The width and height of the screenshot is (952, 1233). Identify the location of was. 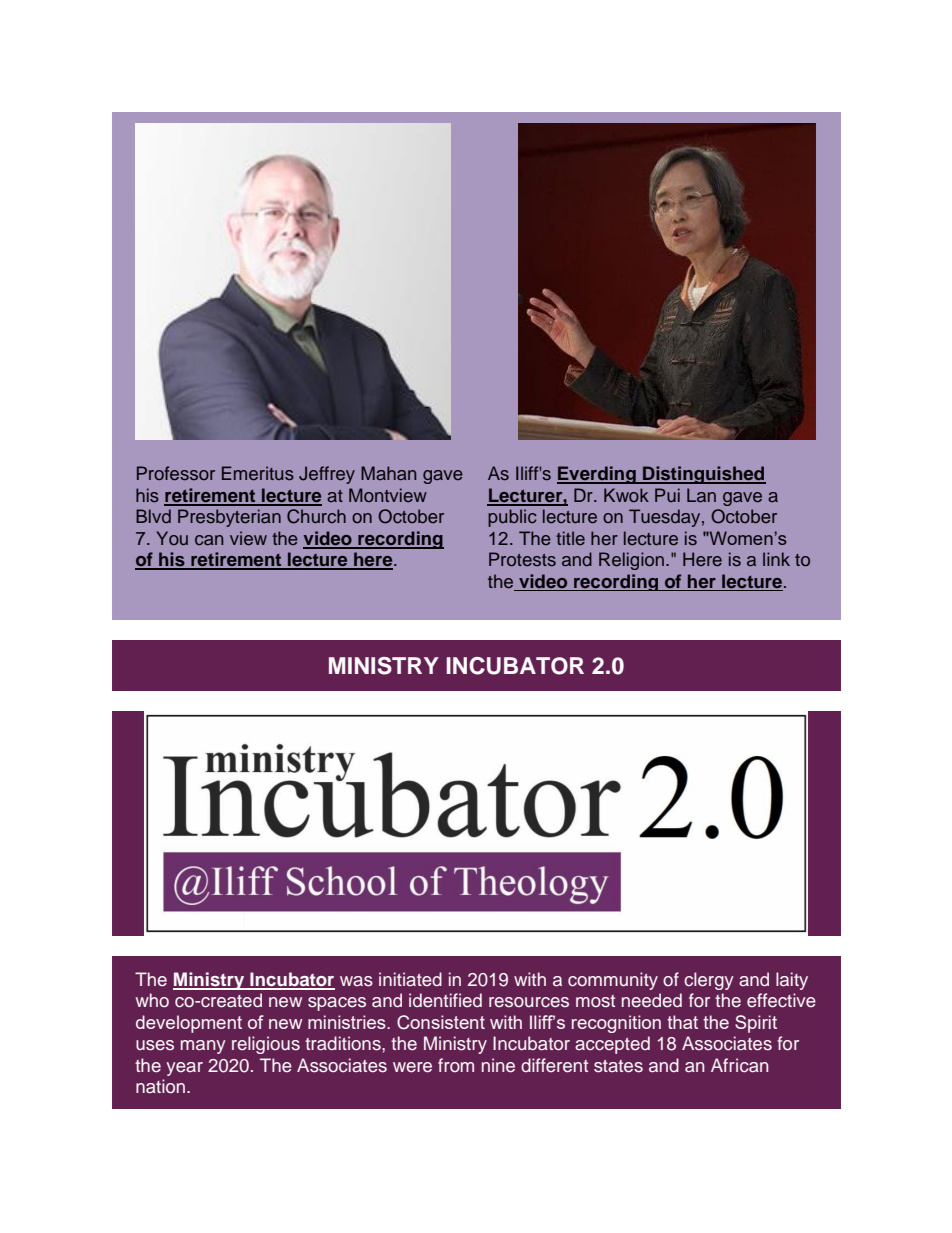
(356, 981).
